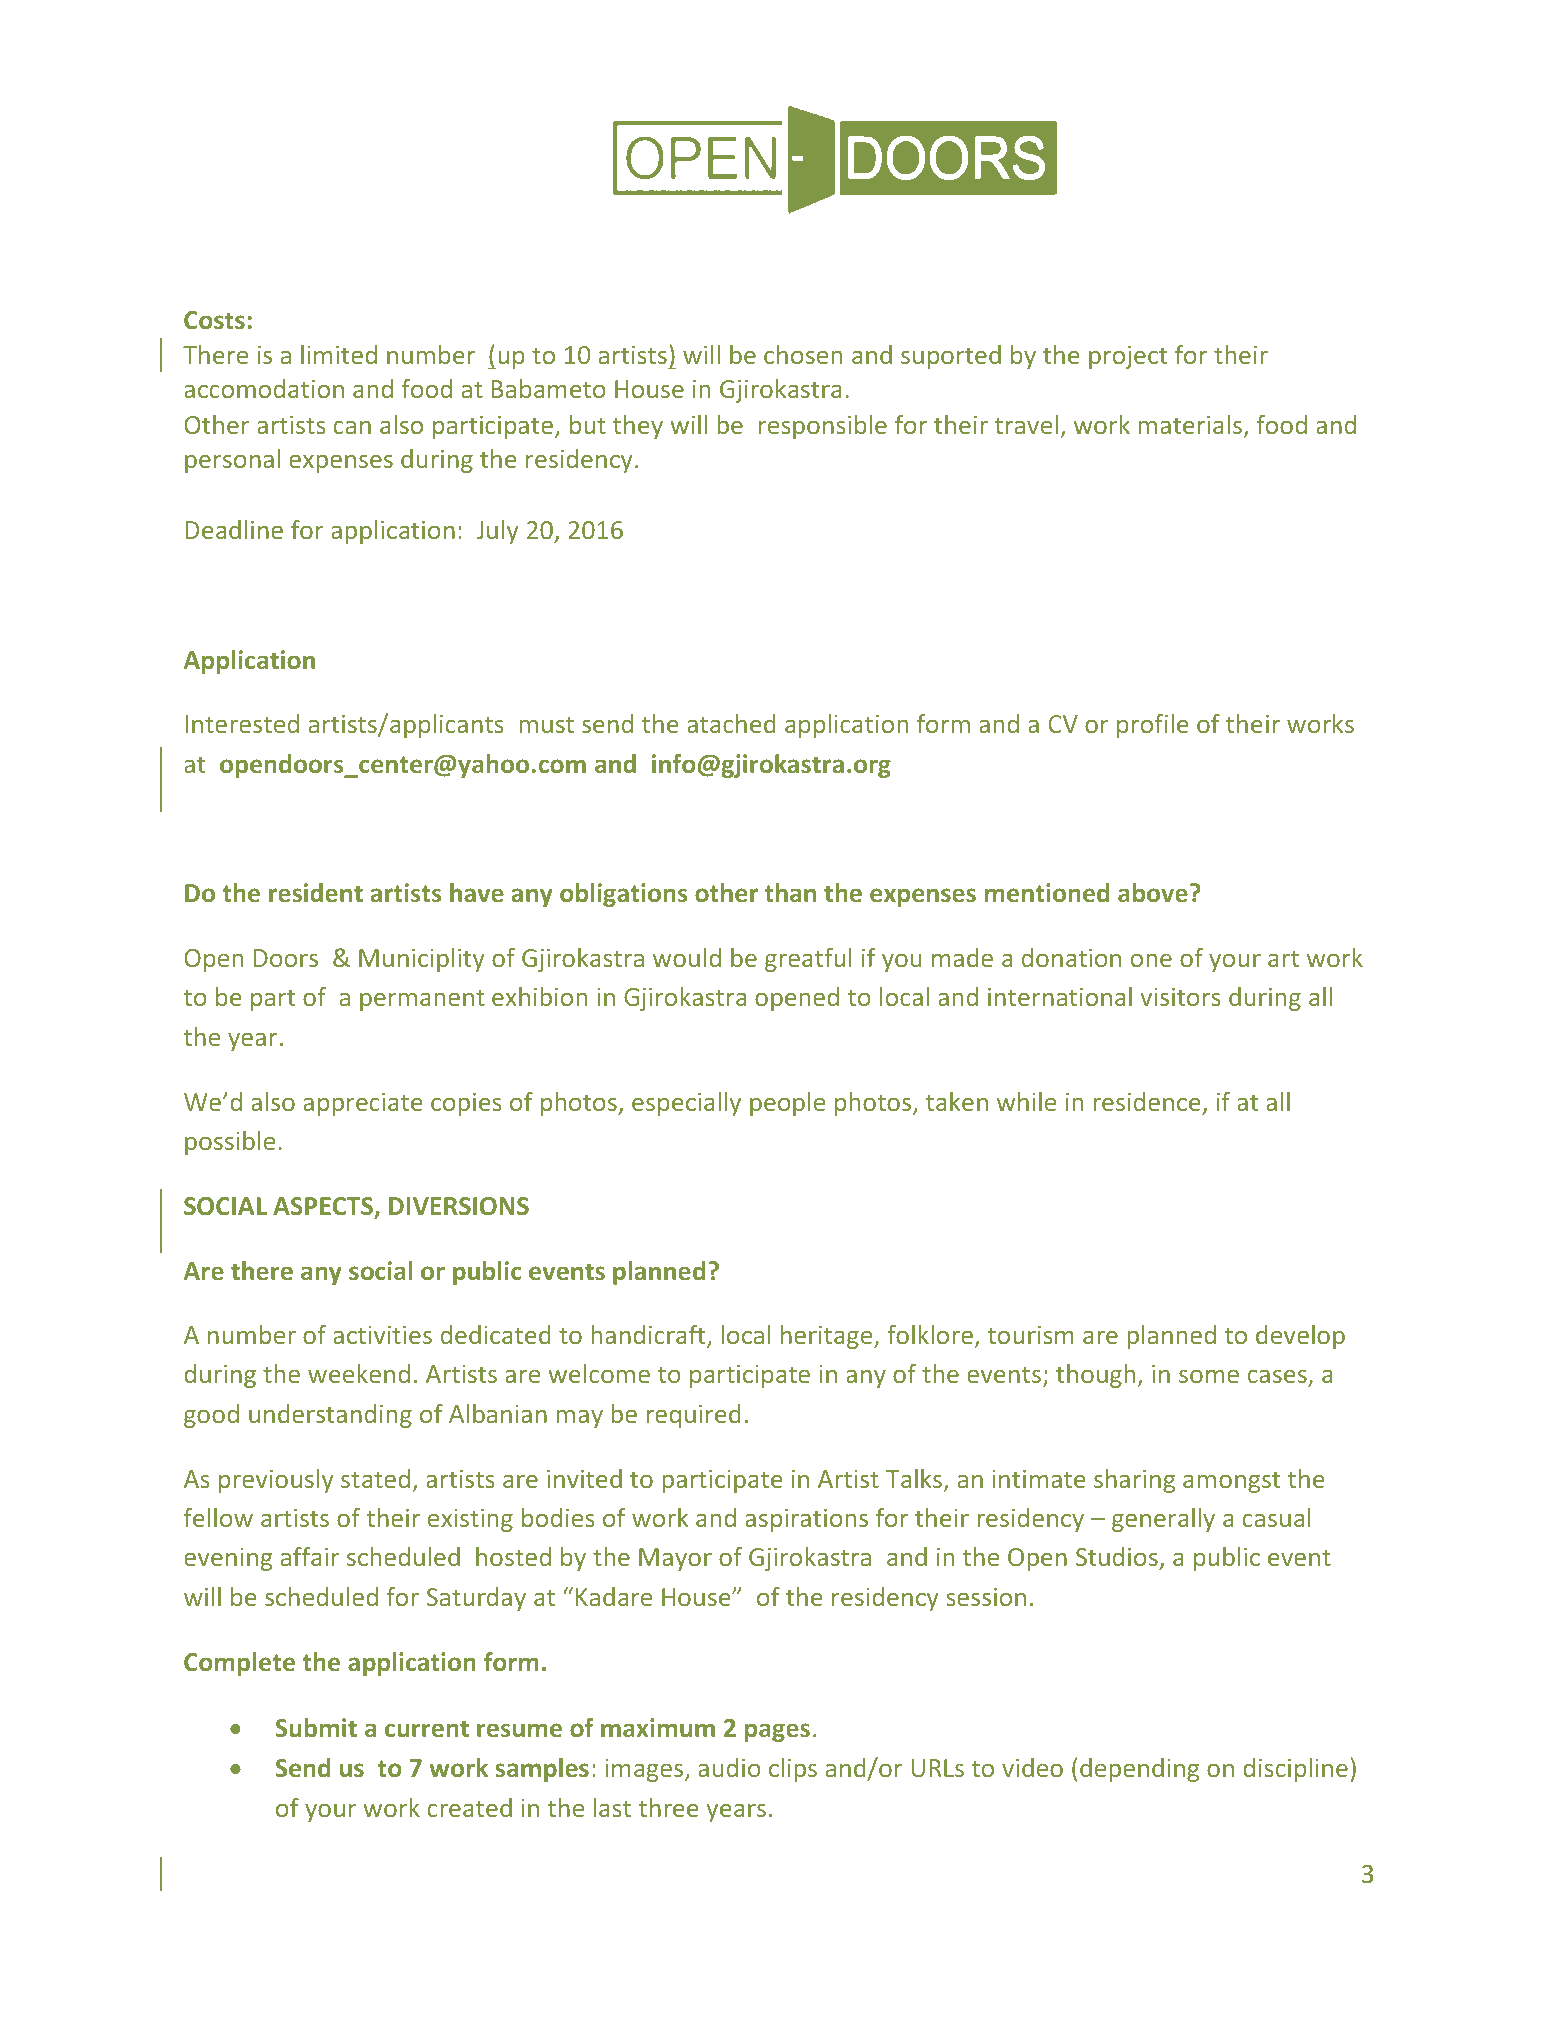  Describe the element at coordinates (339, 354) in the screenshot. I see `limited` at that location.
